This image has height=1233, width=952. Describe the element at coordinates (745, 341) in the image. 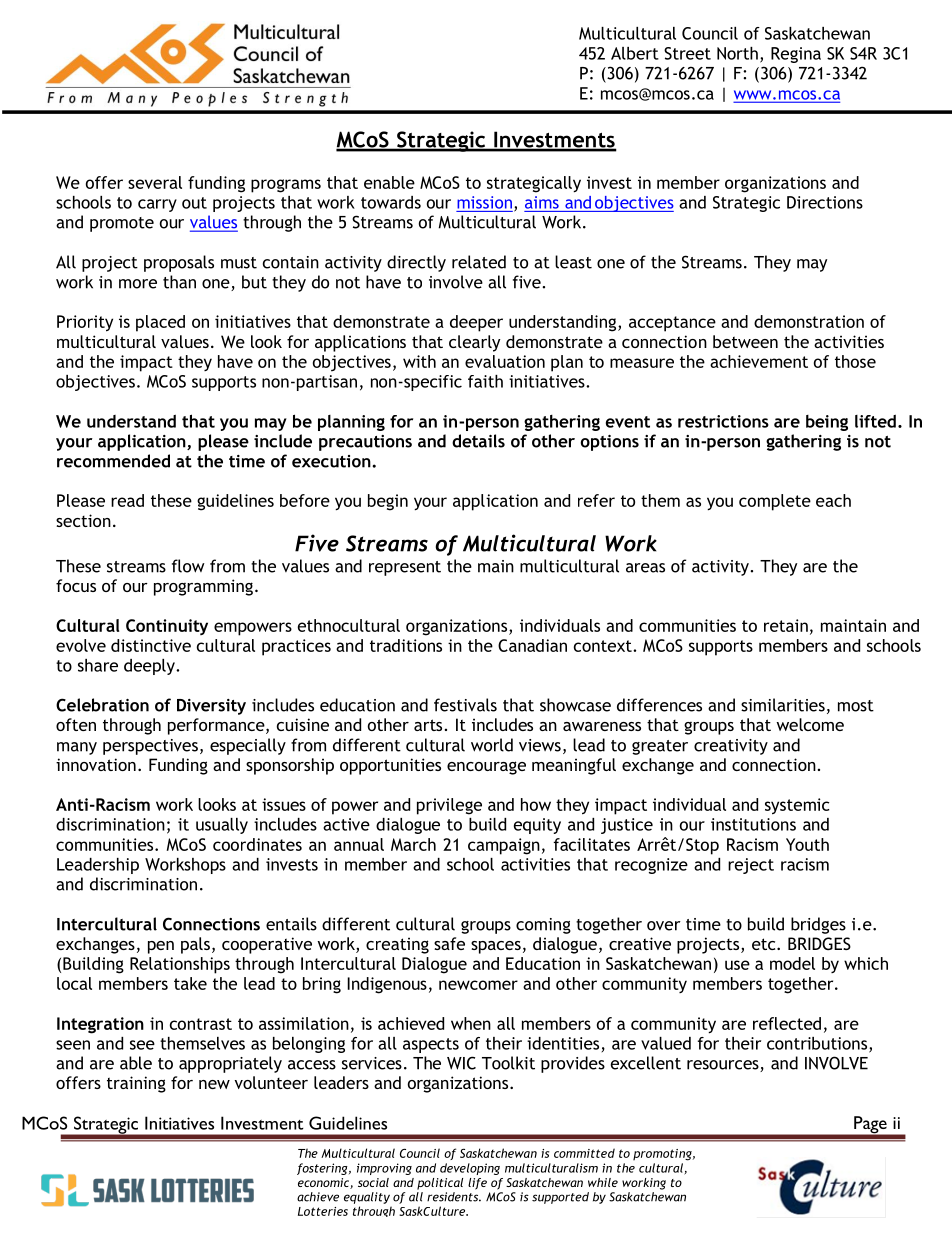

I see `between` at that location.
